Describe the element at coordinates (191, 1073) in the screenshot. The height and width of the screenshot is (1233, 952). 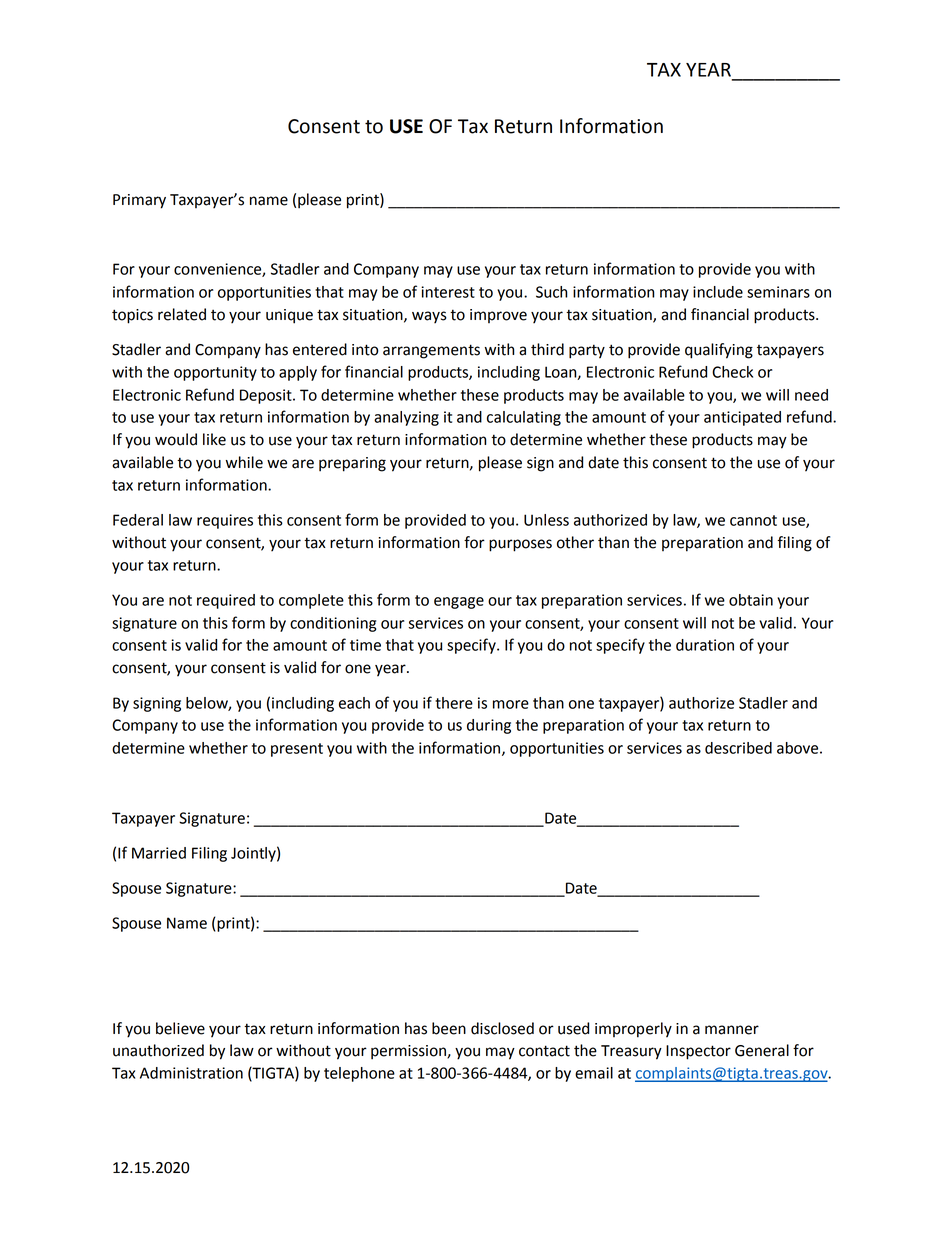
I see `Administration` at that location.
